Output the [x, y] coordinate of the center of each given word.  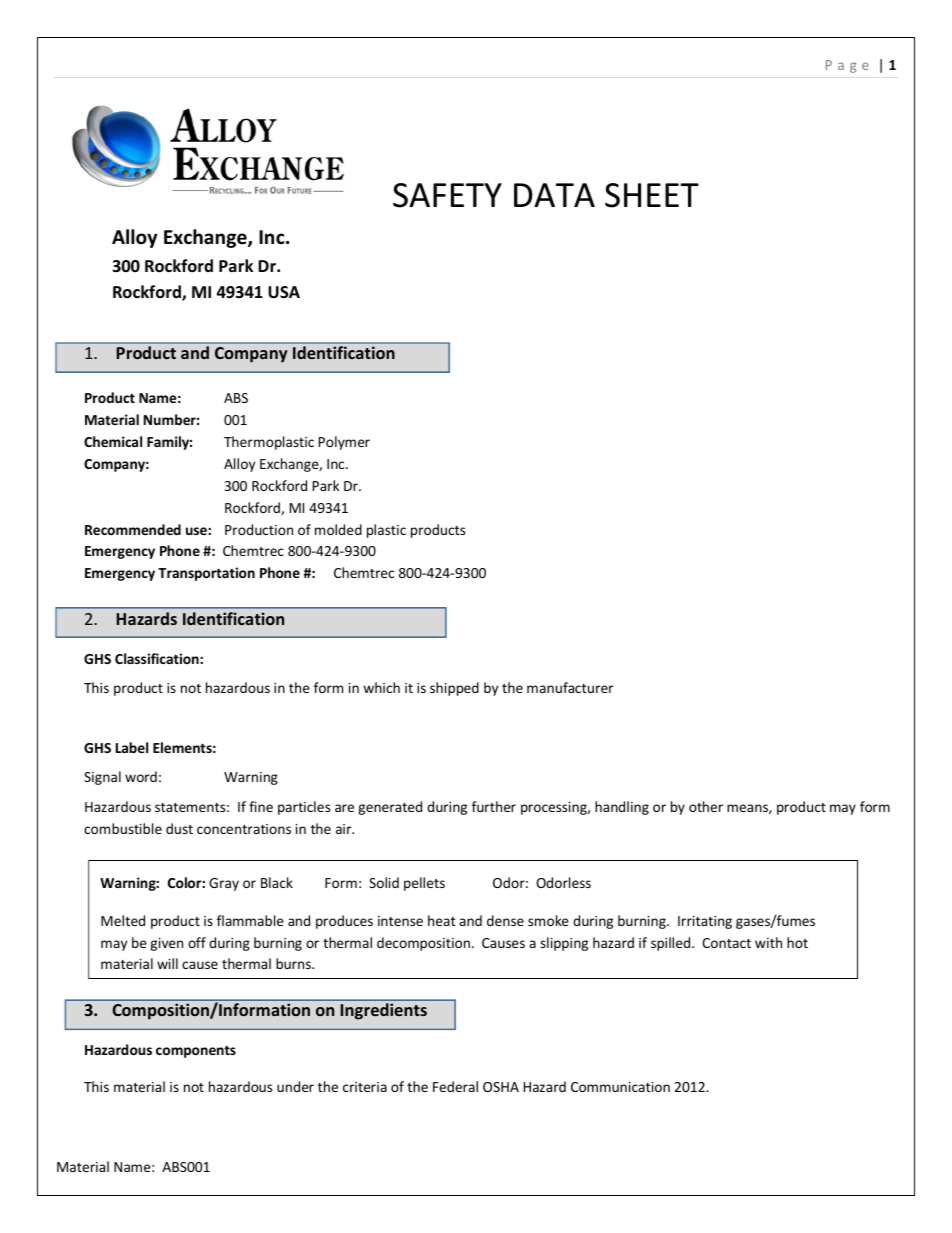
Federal [455, 1086]
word [141, 776]
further [494, 806]
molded [338, 529]
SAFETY [447, 195]
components [196, 1052]
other [706, 806]
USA [284, 292]
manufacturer [570, 687]
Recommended [133, 529]
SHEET [652, 195]
